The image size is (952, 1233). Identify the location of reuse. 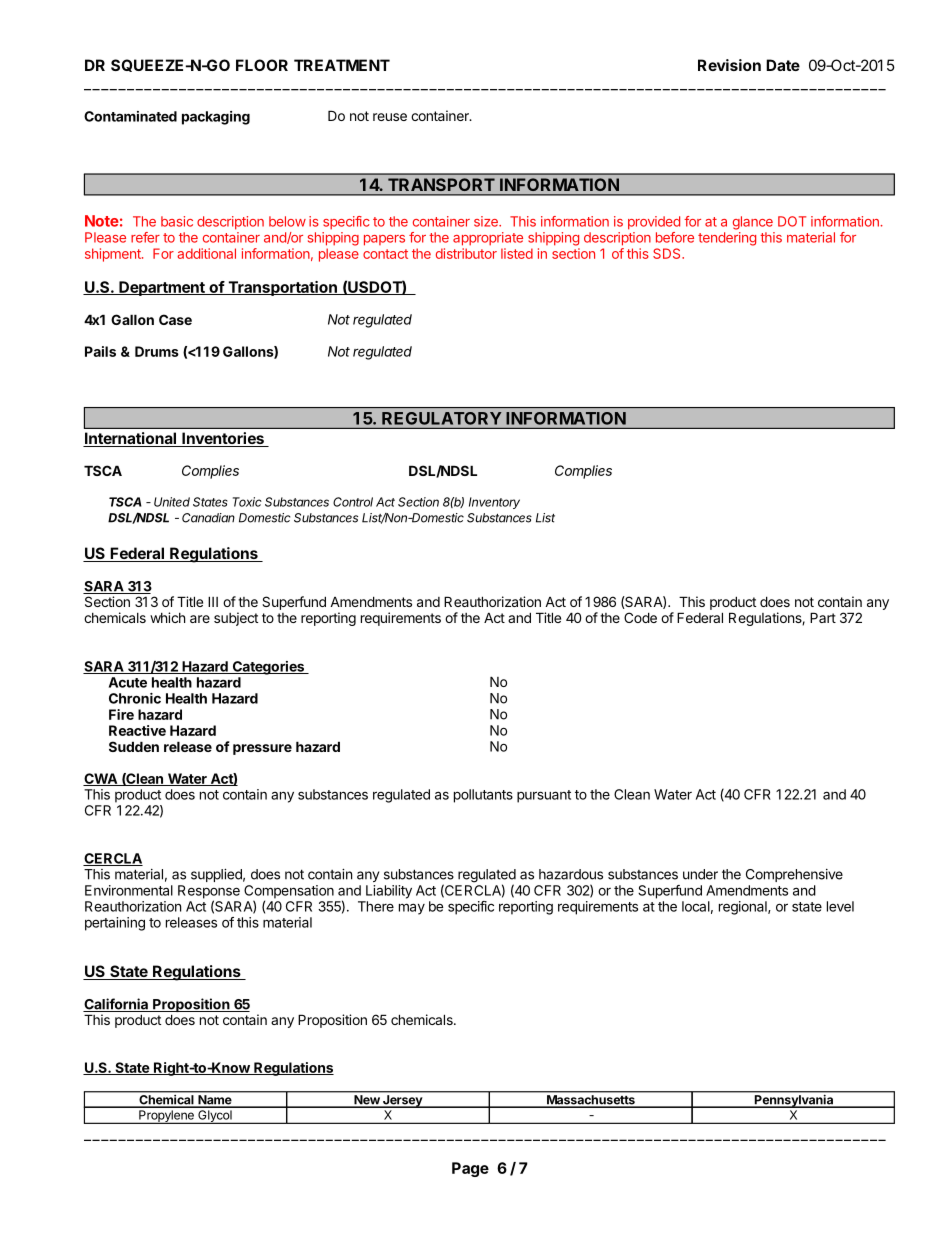
(390, 117).
